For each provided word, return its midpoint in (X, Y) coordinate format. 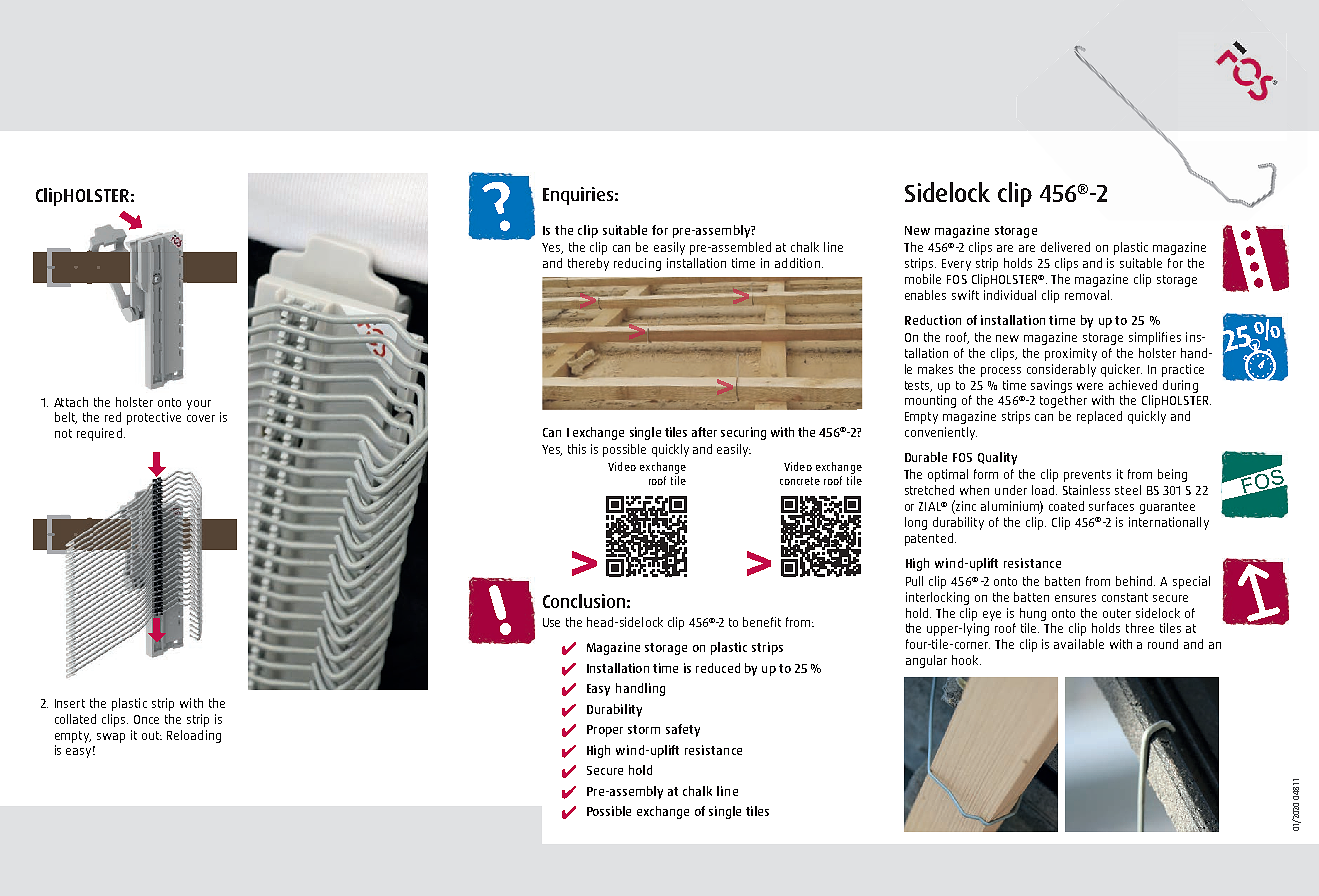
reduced (718, 668)
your (199, 405)
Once (146, 719)
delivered (1065, 247)
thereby (588, 264)
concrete (800, 481)
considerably (1061, 370)
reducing (637, 264)
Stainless (1086, 490)
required (99, 434)
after (704, 432)
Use (551, 622)
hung (1033, 614)
